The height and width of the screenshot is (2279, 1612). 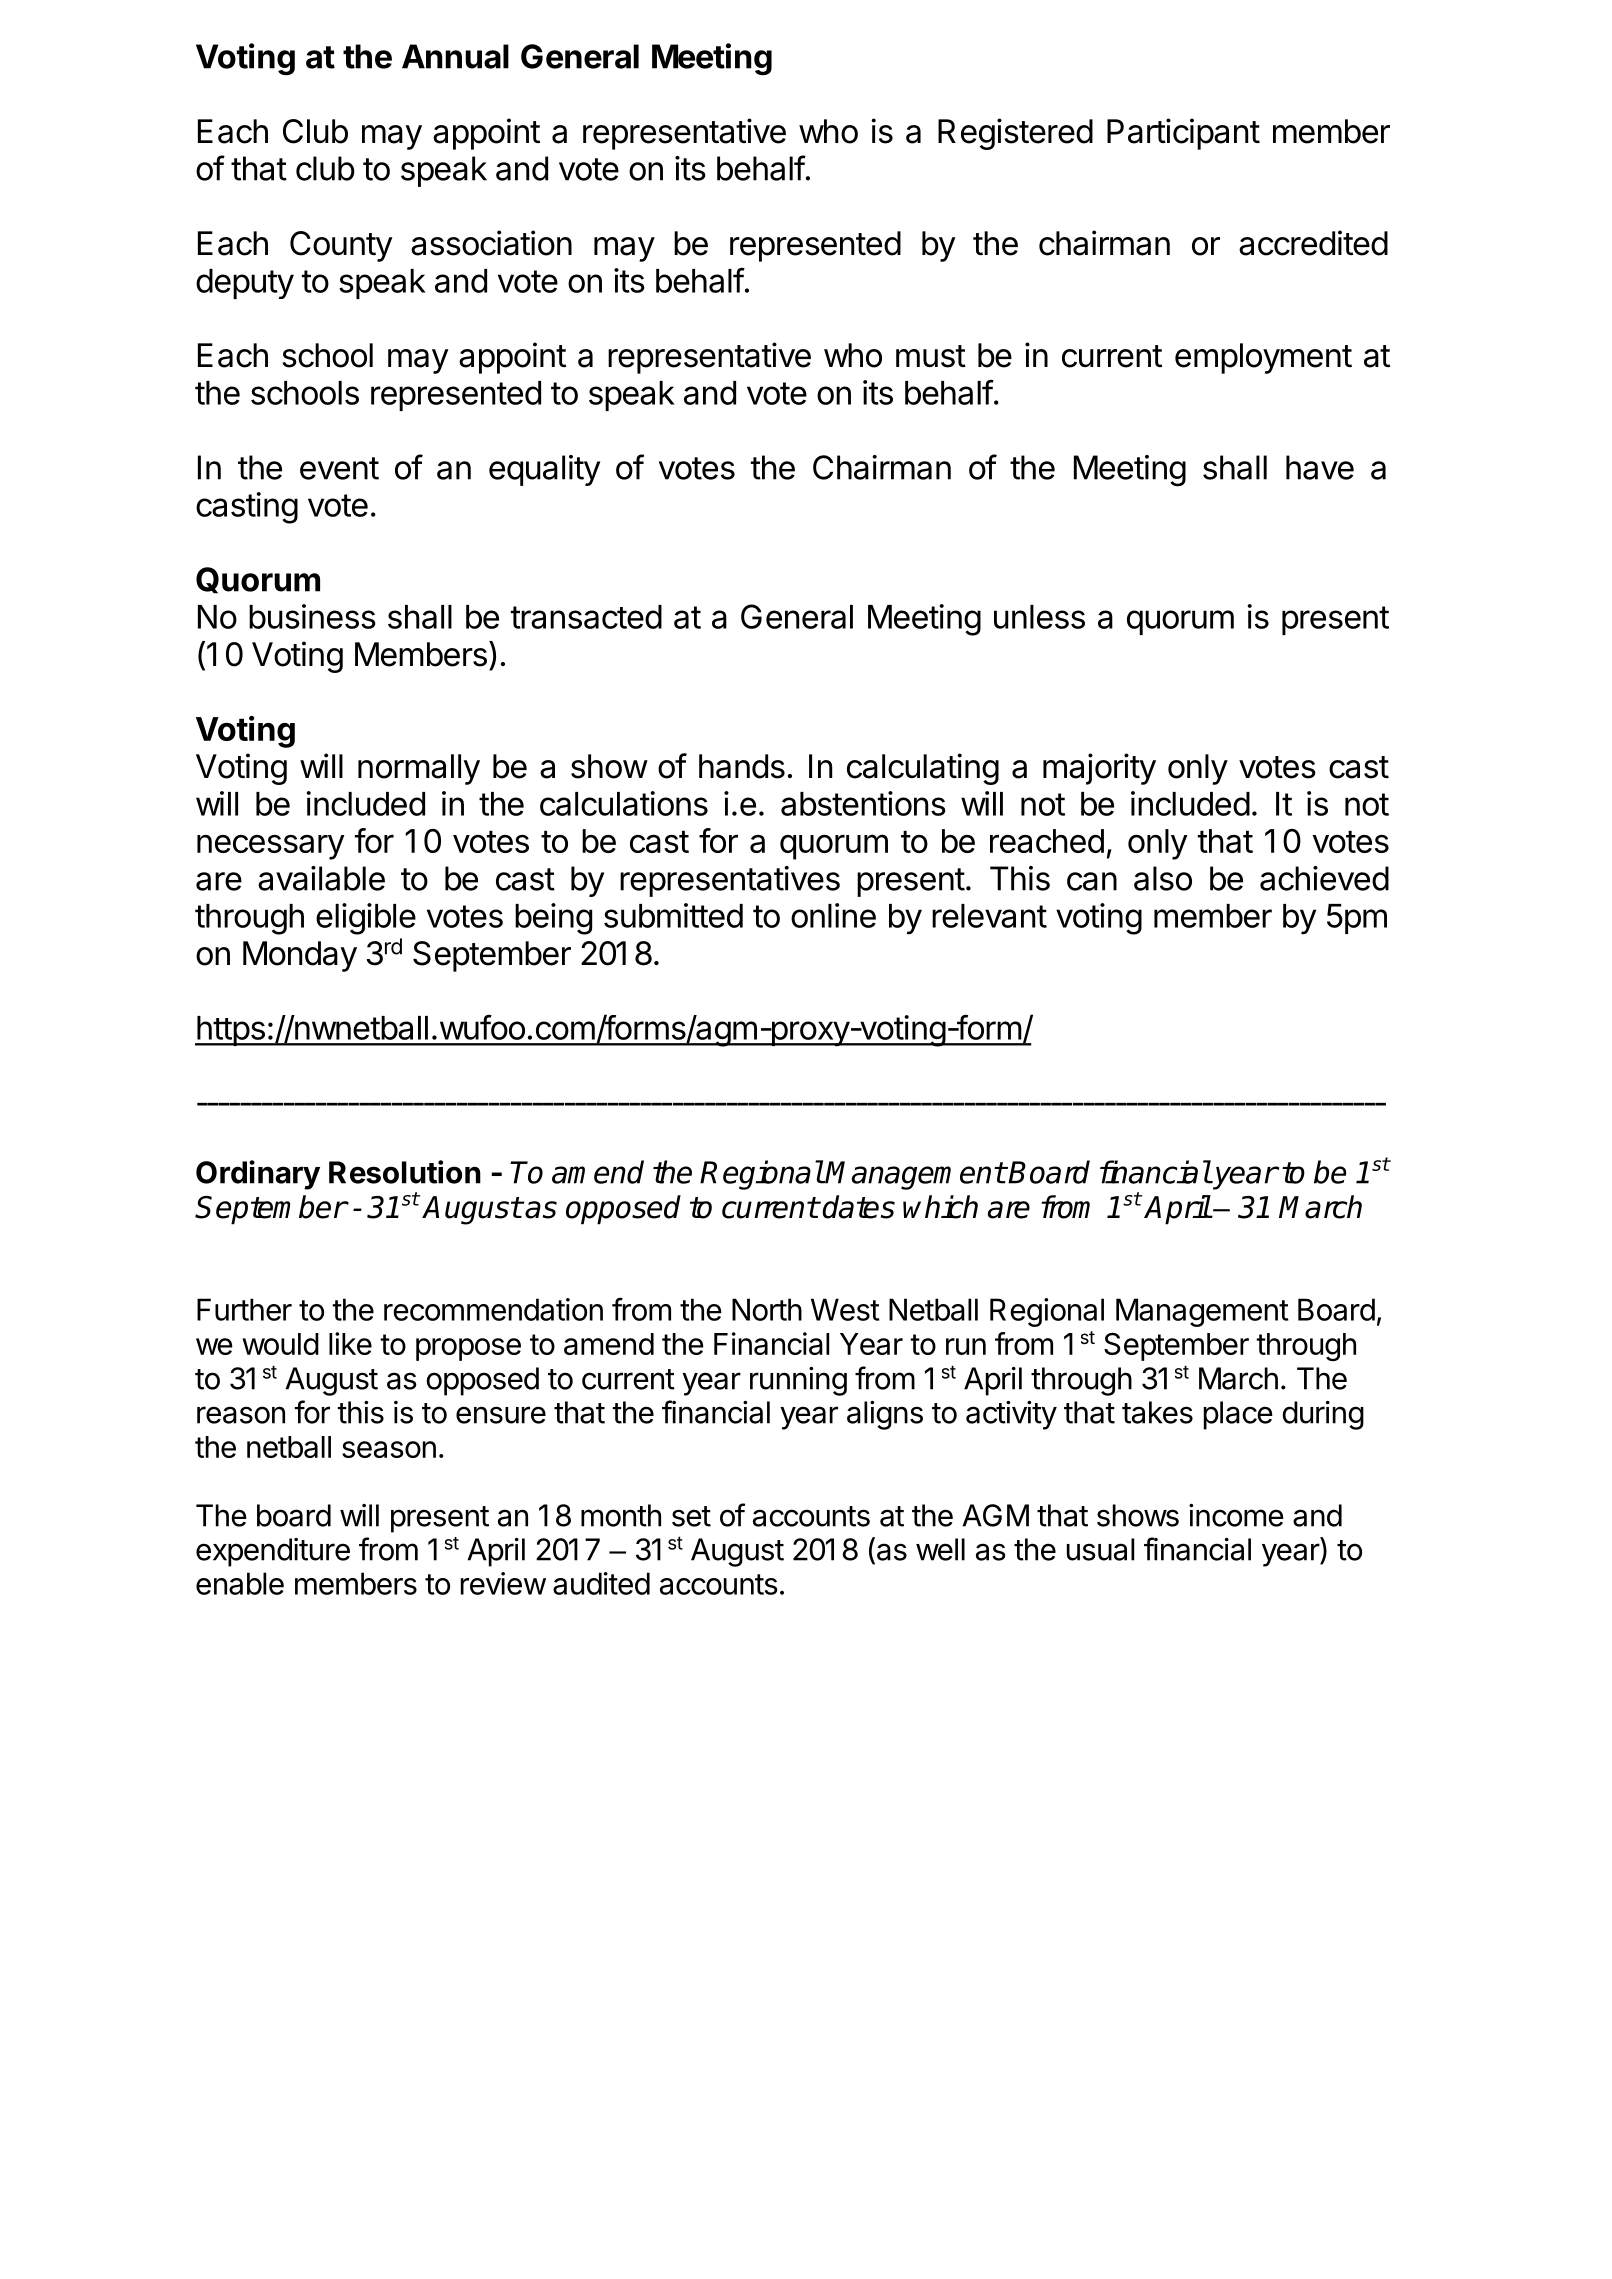 What do you see at coordinates (863, 803) in the screenshot?
I see `abstentions` at bounding box center [863, 803].
